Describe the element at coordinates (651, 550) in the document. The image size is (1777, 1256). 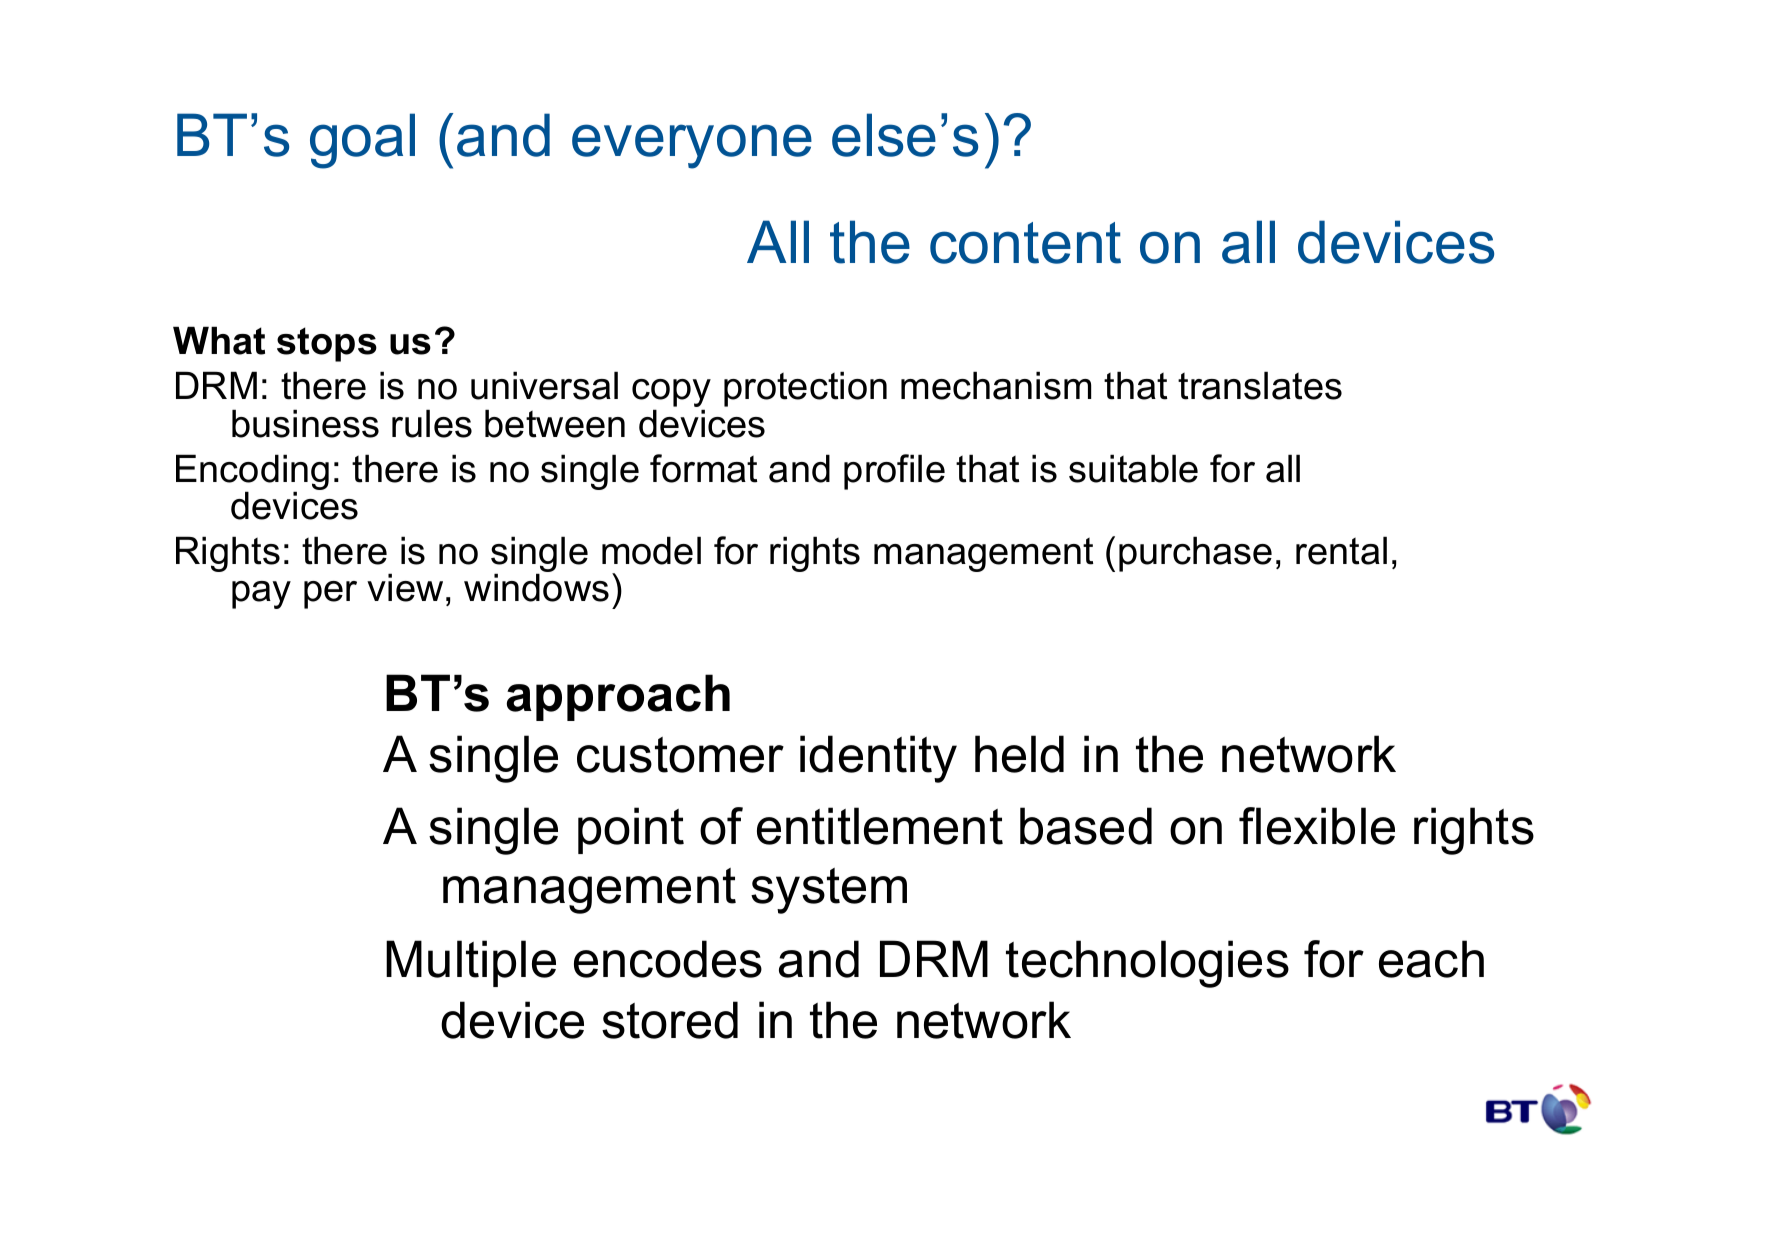
I see `model` at that location.
